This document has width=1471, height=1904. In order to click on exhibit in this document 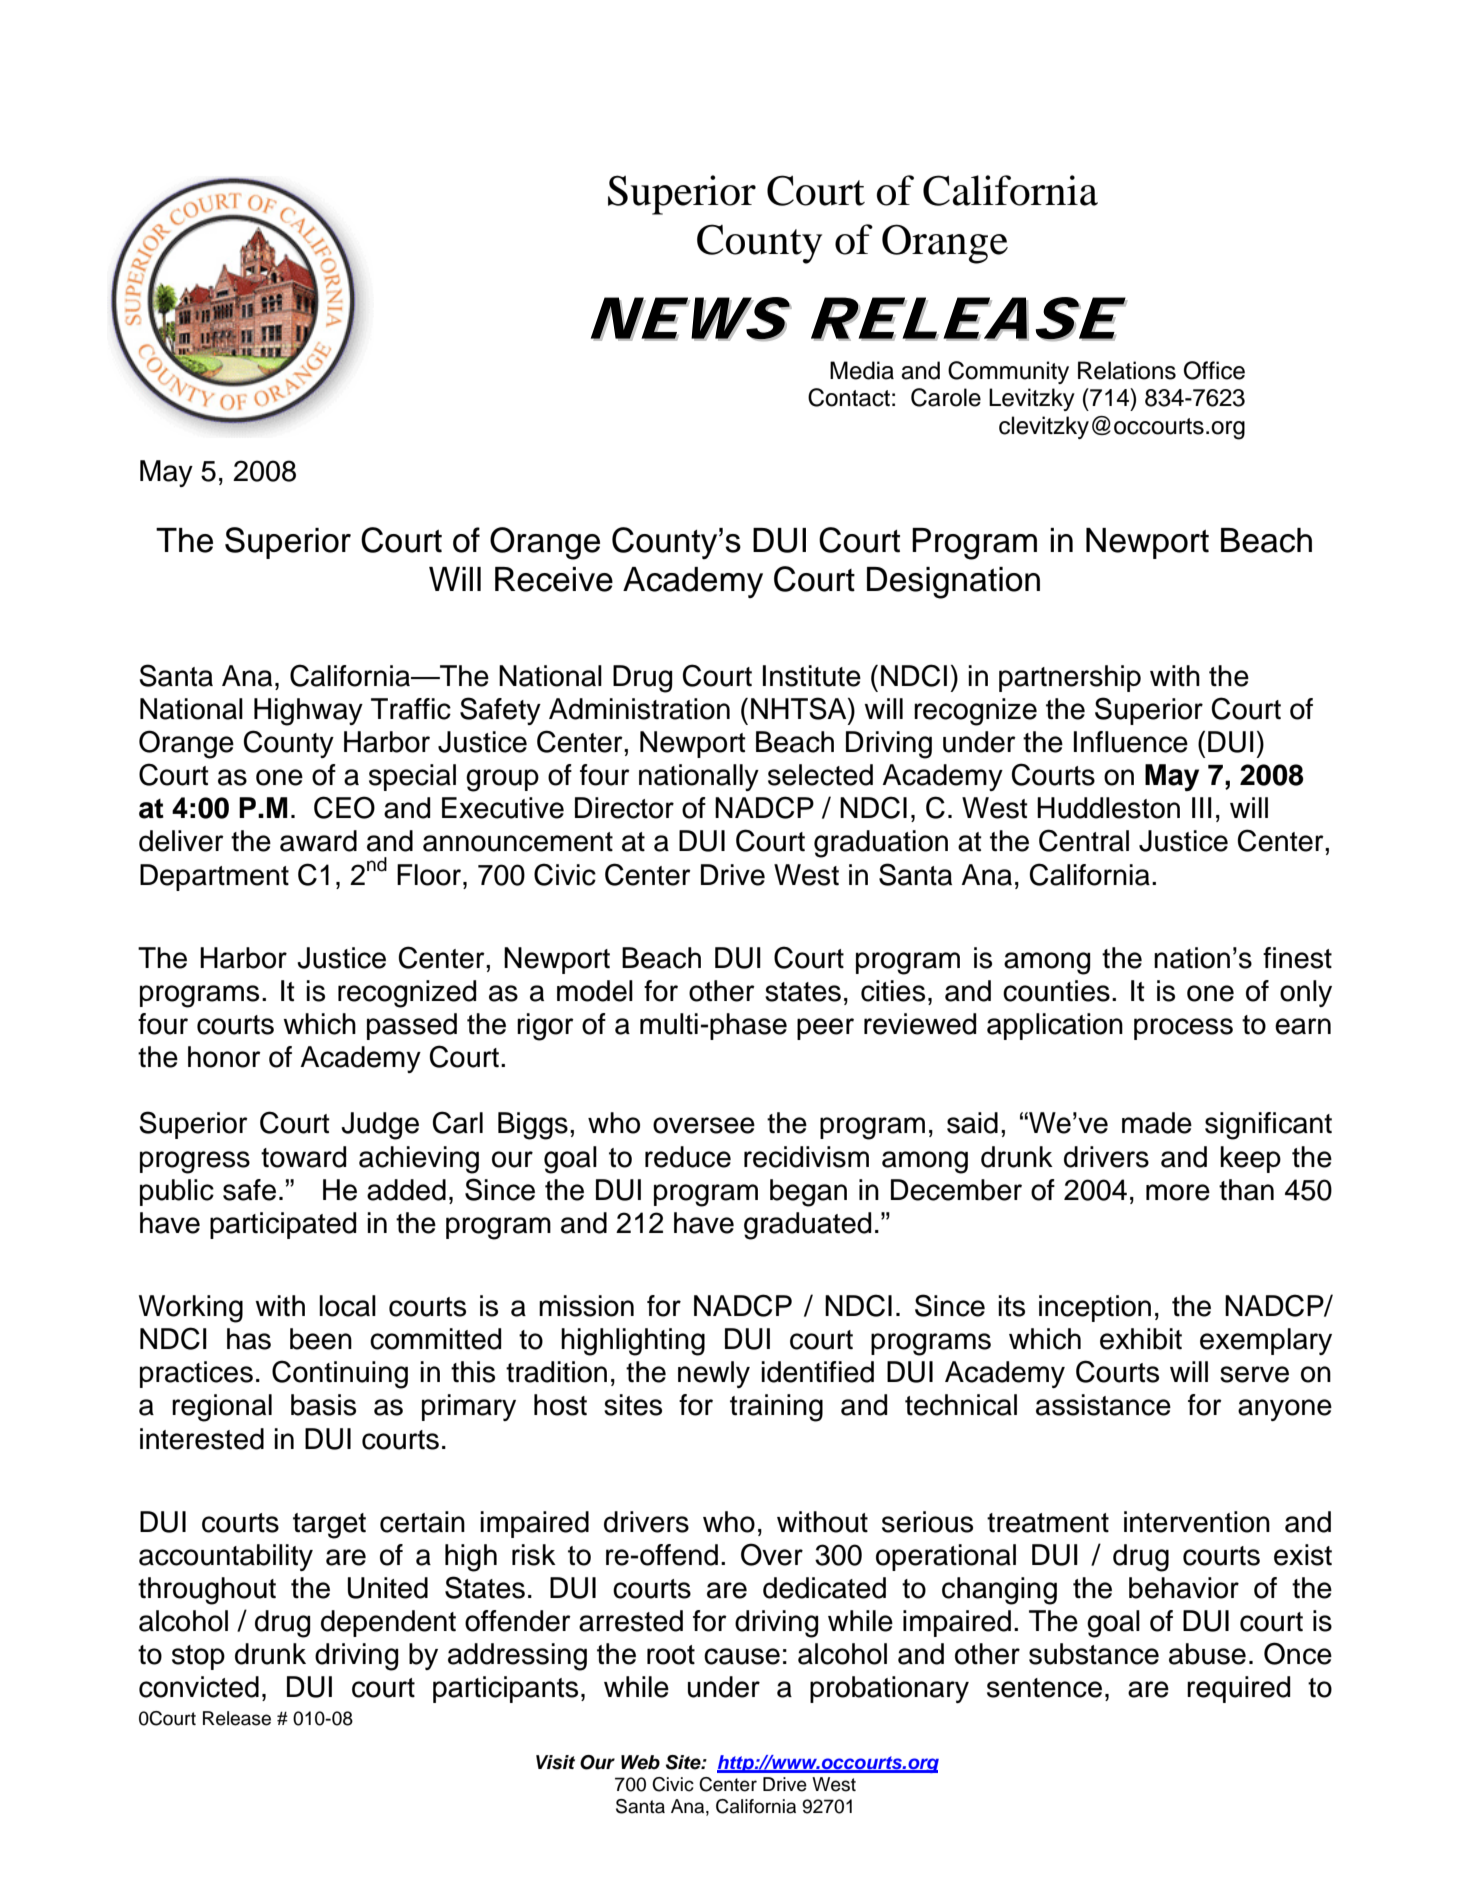, I will do `click(1141, 1339)`.
